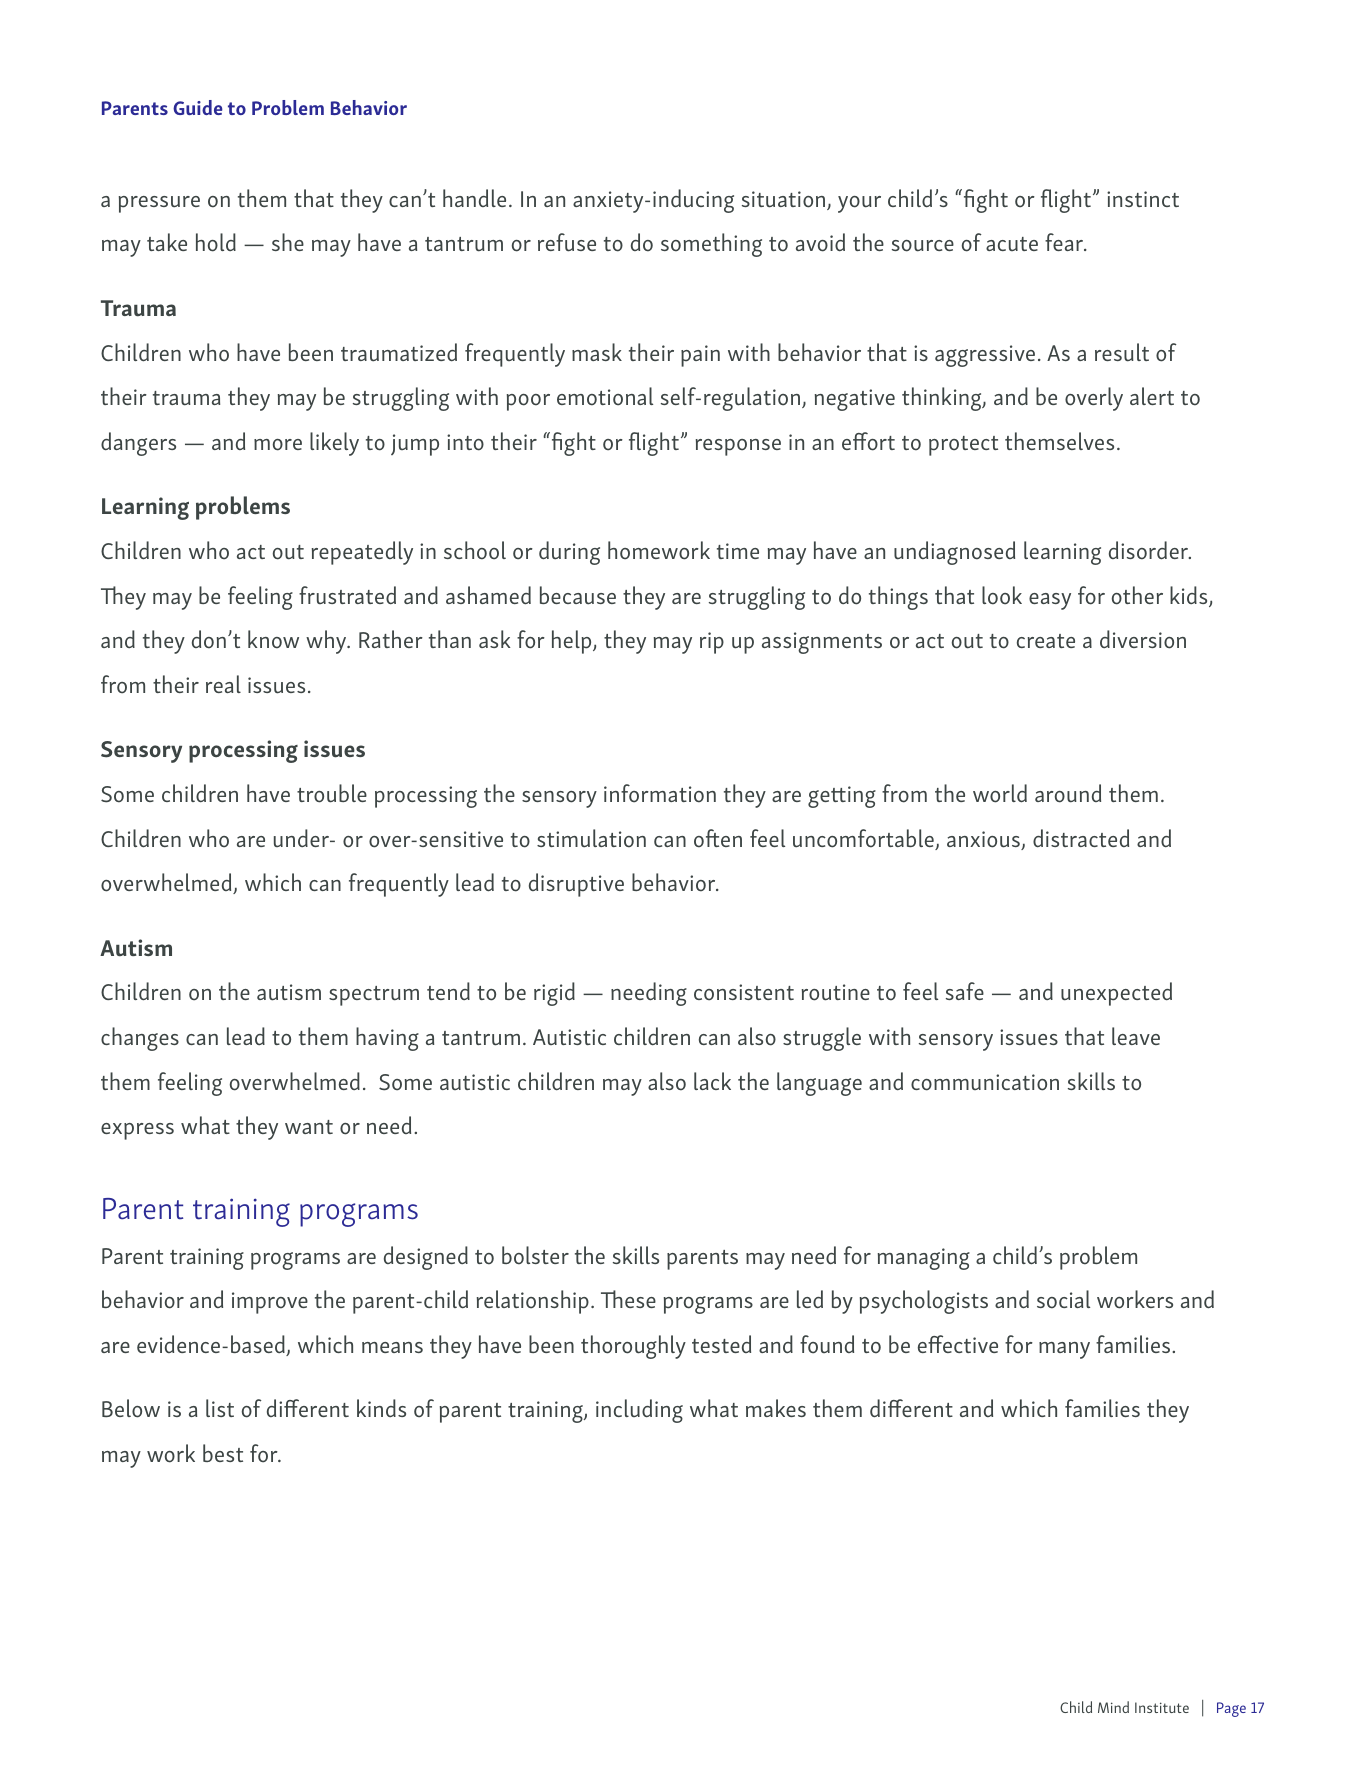  Describe the element at coordinates (198, 107) in the page. I see `Guide` at that location.
